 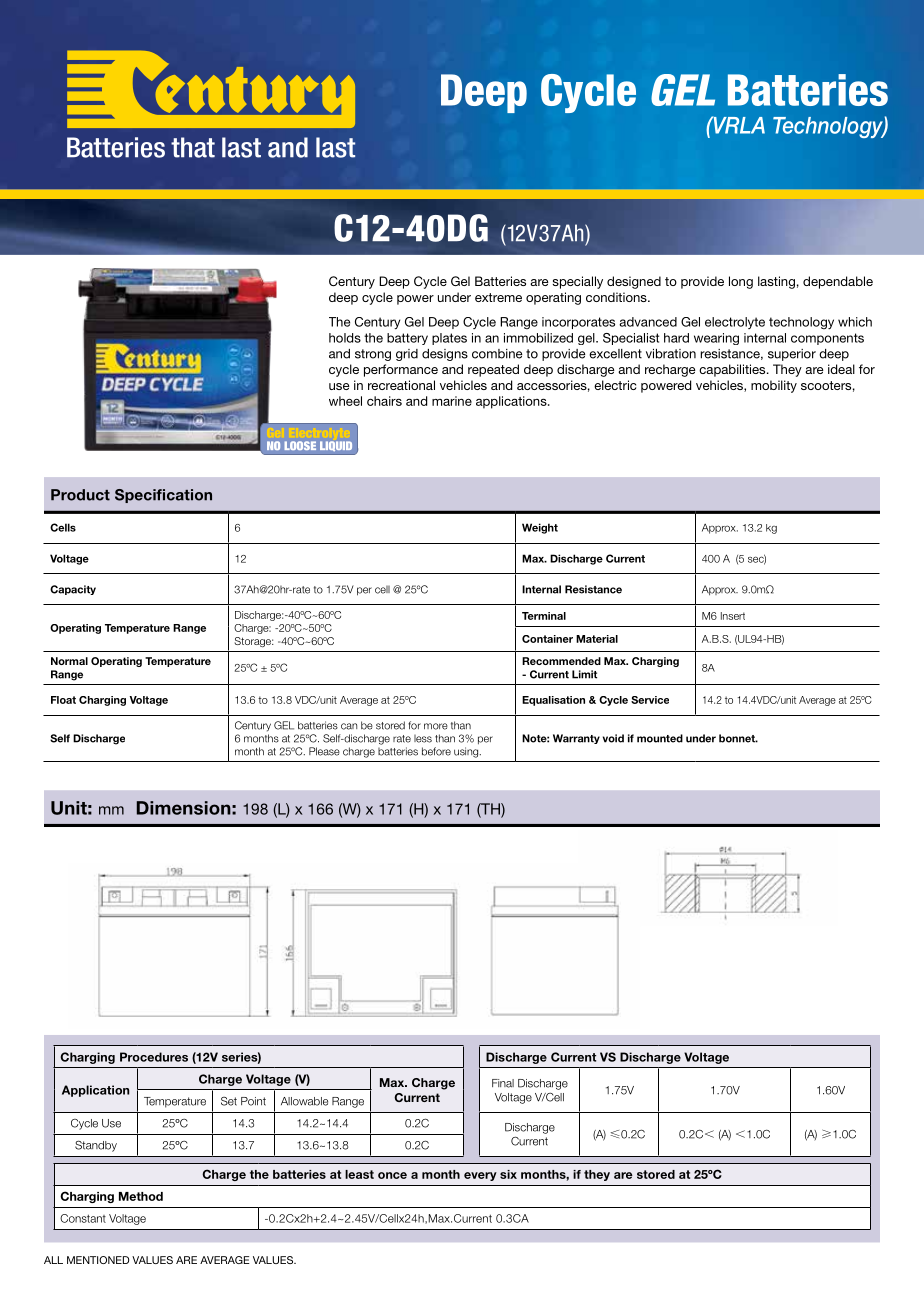 What do you see at coordinates (738, 125) in the image?
I see `VRLA` at bounding box center [738, 125].
